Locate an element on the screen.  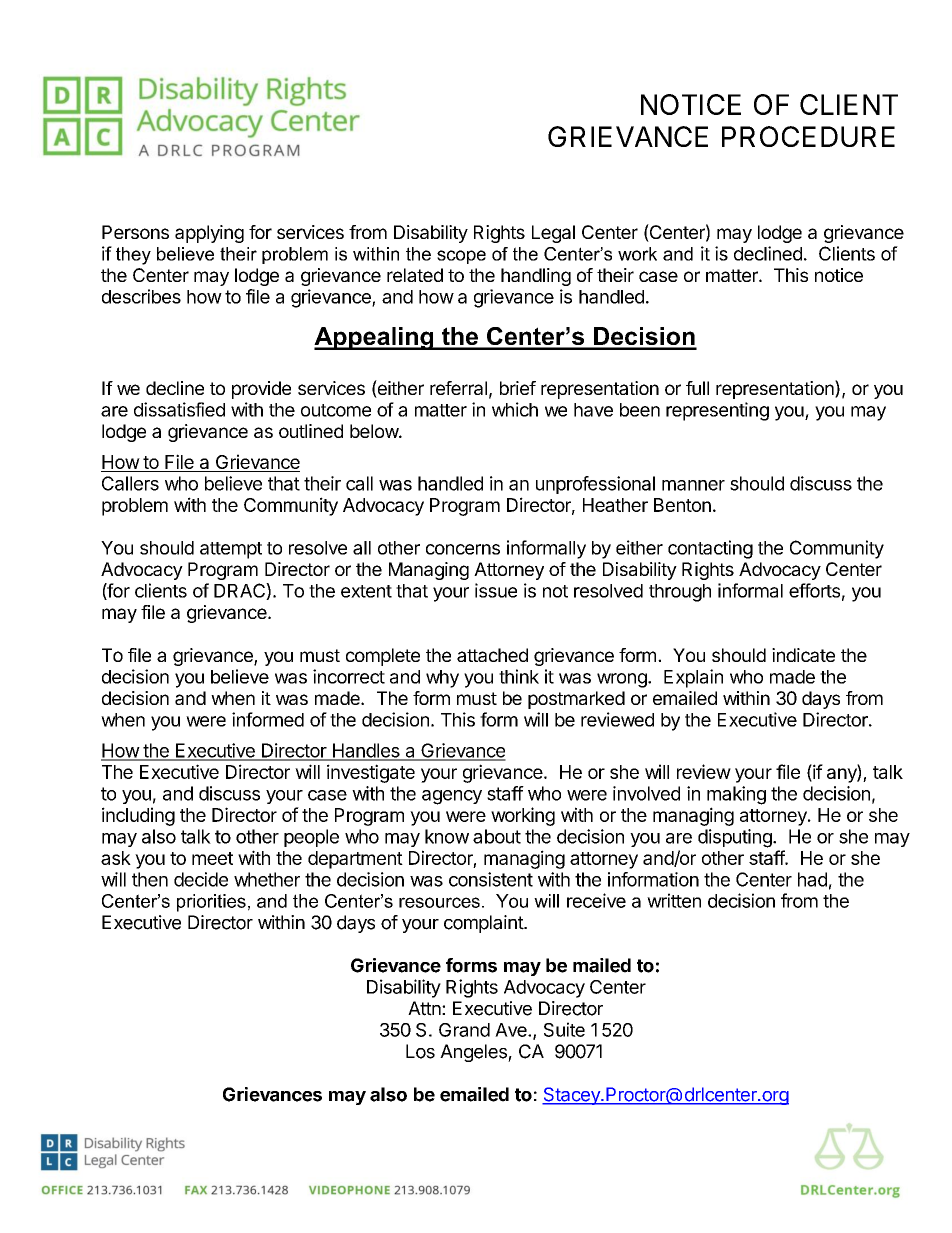
applying is located at coordinates (209, 234).
